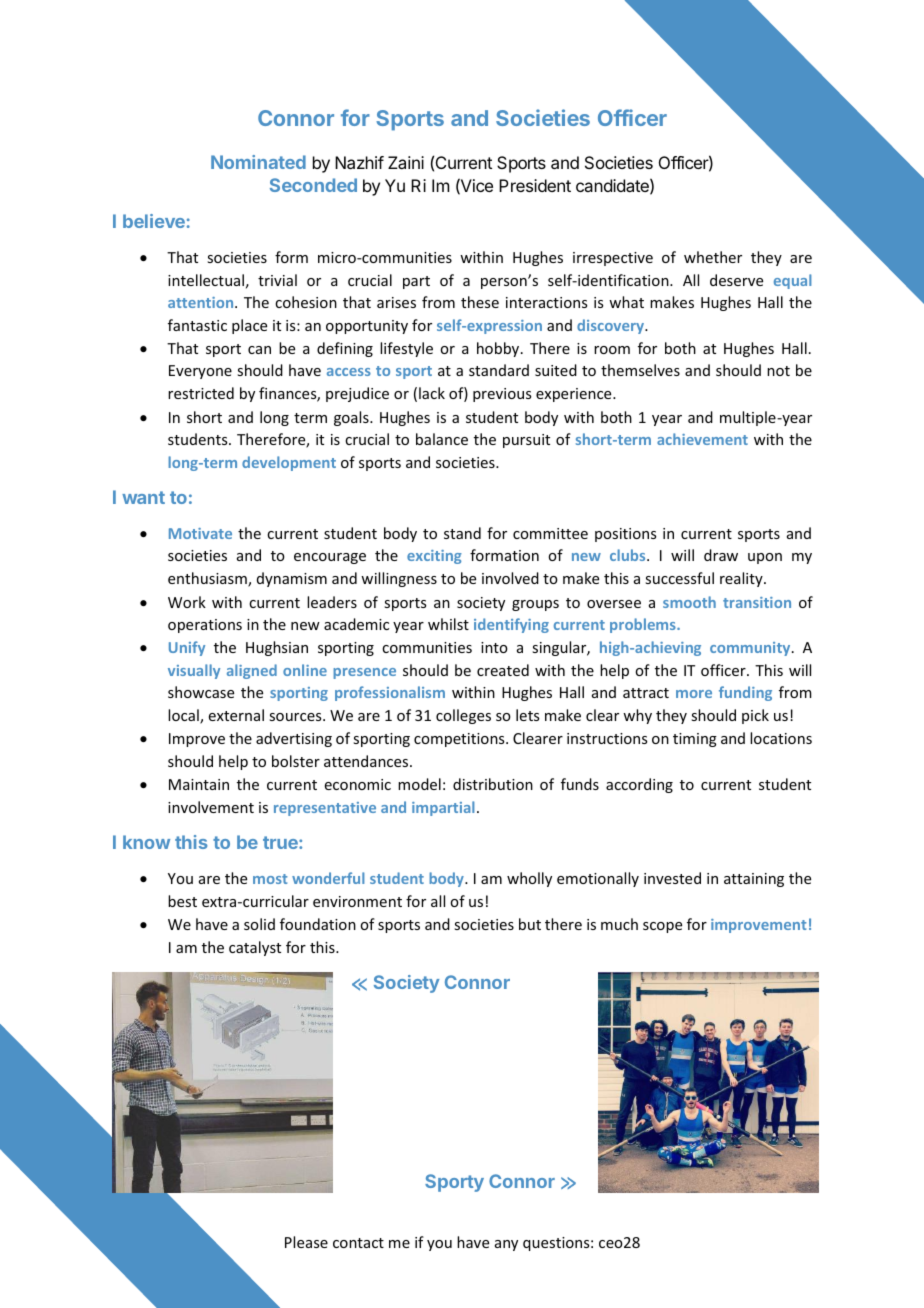 The height and width of the document is (1308, 924). What do you see at coordinates (236, 715) in the document?
I see `external` at bounding box center [236, 715].
